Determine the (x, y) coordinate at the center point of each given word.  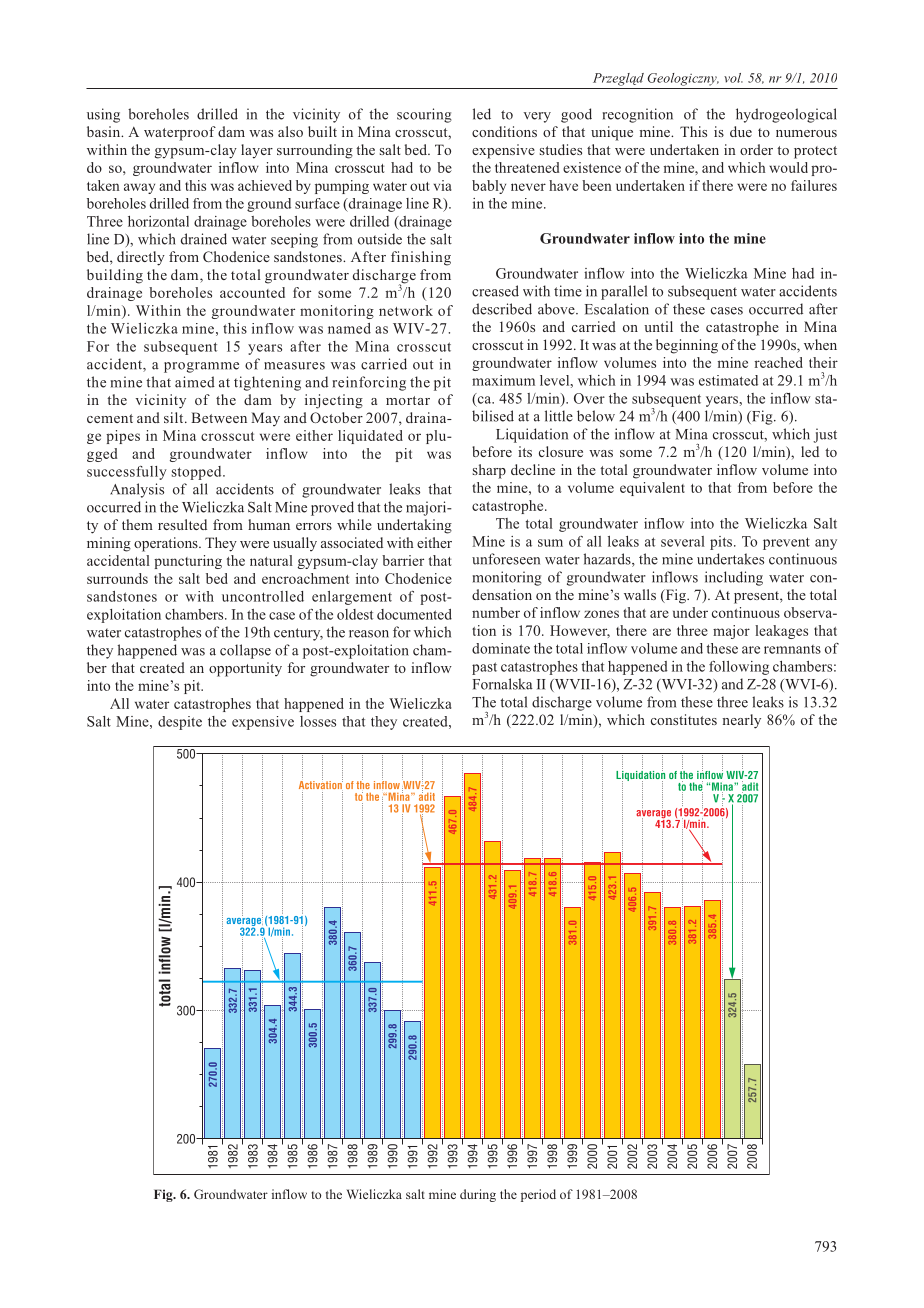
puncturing (188, 562)
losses (318, 721)
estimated (728, 380)
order (756, 149)
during (478, 1195)
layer (257, 151)
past (484, 668)
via (443, 185)
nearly (741, 721)
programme (201, 367)
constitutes (684, 719)
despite (180, 723)
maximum (503, 380)
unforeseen (506, 559)
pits (722, 543)
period (538, 1195)
